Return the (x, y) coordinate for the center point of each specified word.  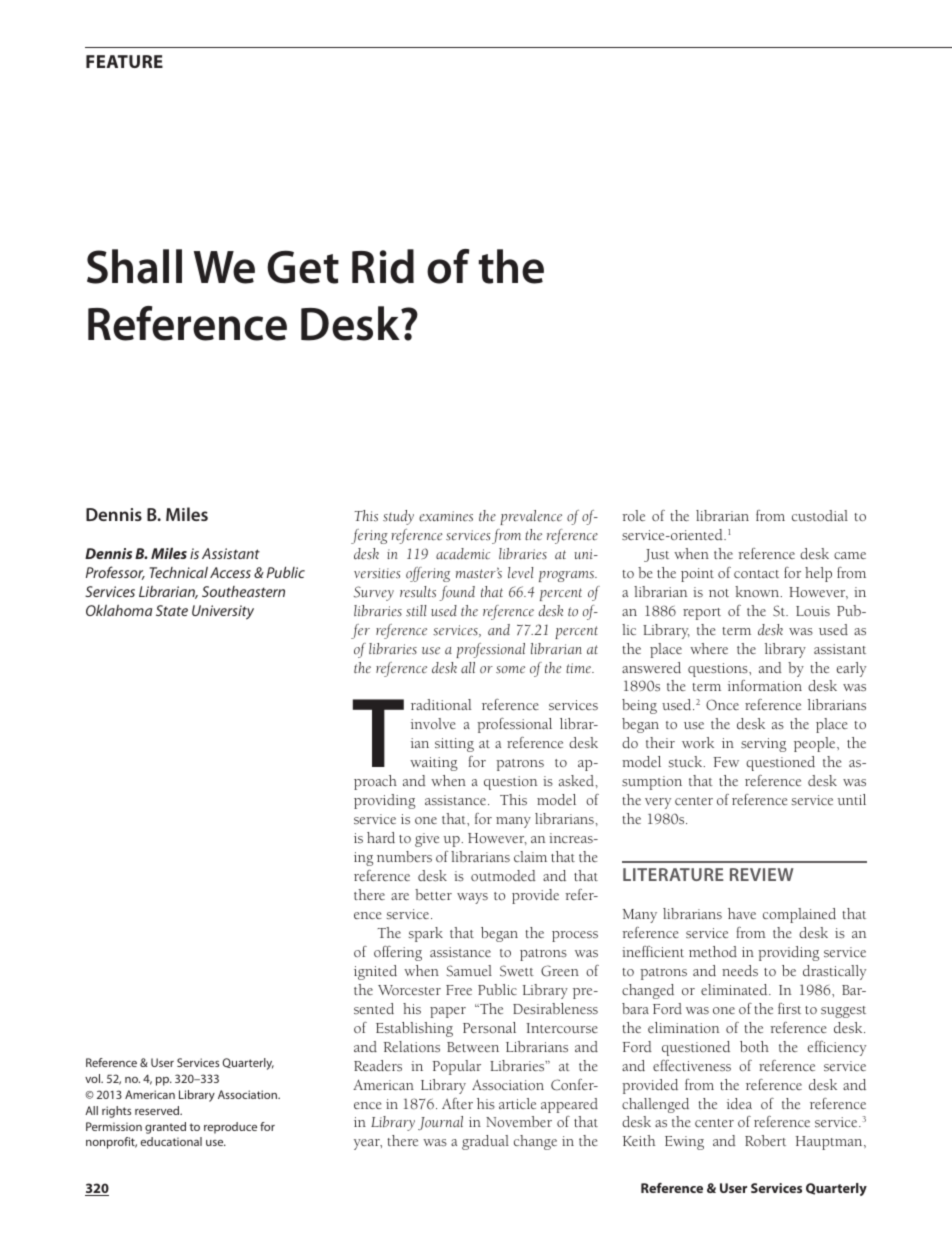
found (457, 593)
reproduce (230, 1128)
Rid (383, 266)
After (457, 1103)
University (223, 612)
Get (303, 267)
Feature (124, 61)
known (758, 591)
